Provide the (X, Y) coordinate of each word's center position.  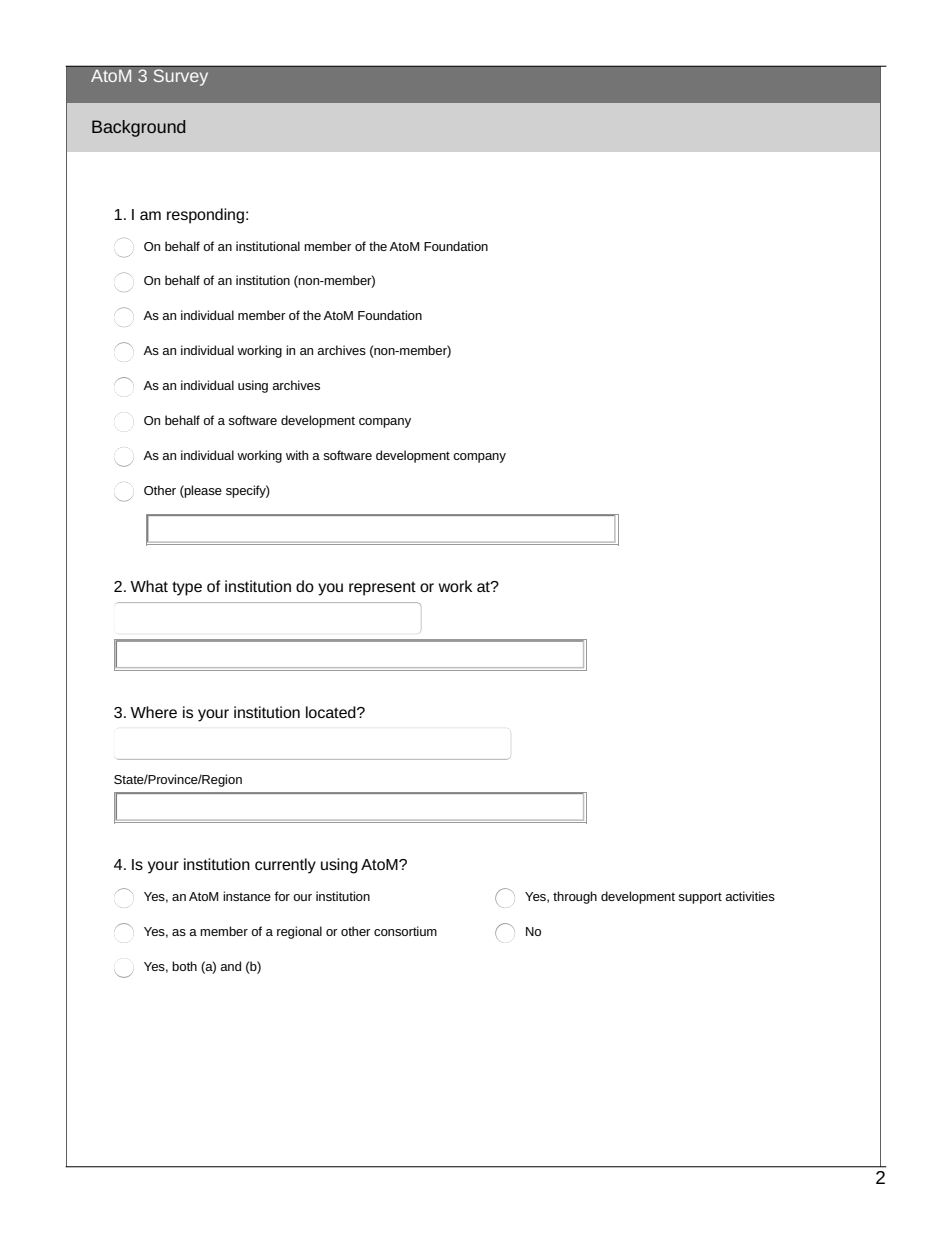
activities (750, 896)
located (332, 712)
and (231, 966)
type (187, 588)
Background (139, 128)
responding (205, 216)
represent (382, 588)
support (700, 898)
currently (285, 866)
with (297, 455)
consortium (405, 931)
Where (153, 712)
